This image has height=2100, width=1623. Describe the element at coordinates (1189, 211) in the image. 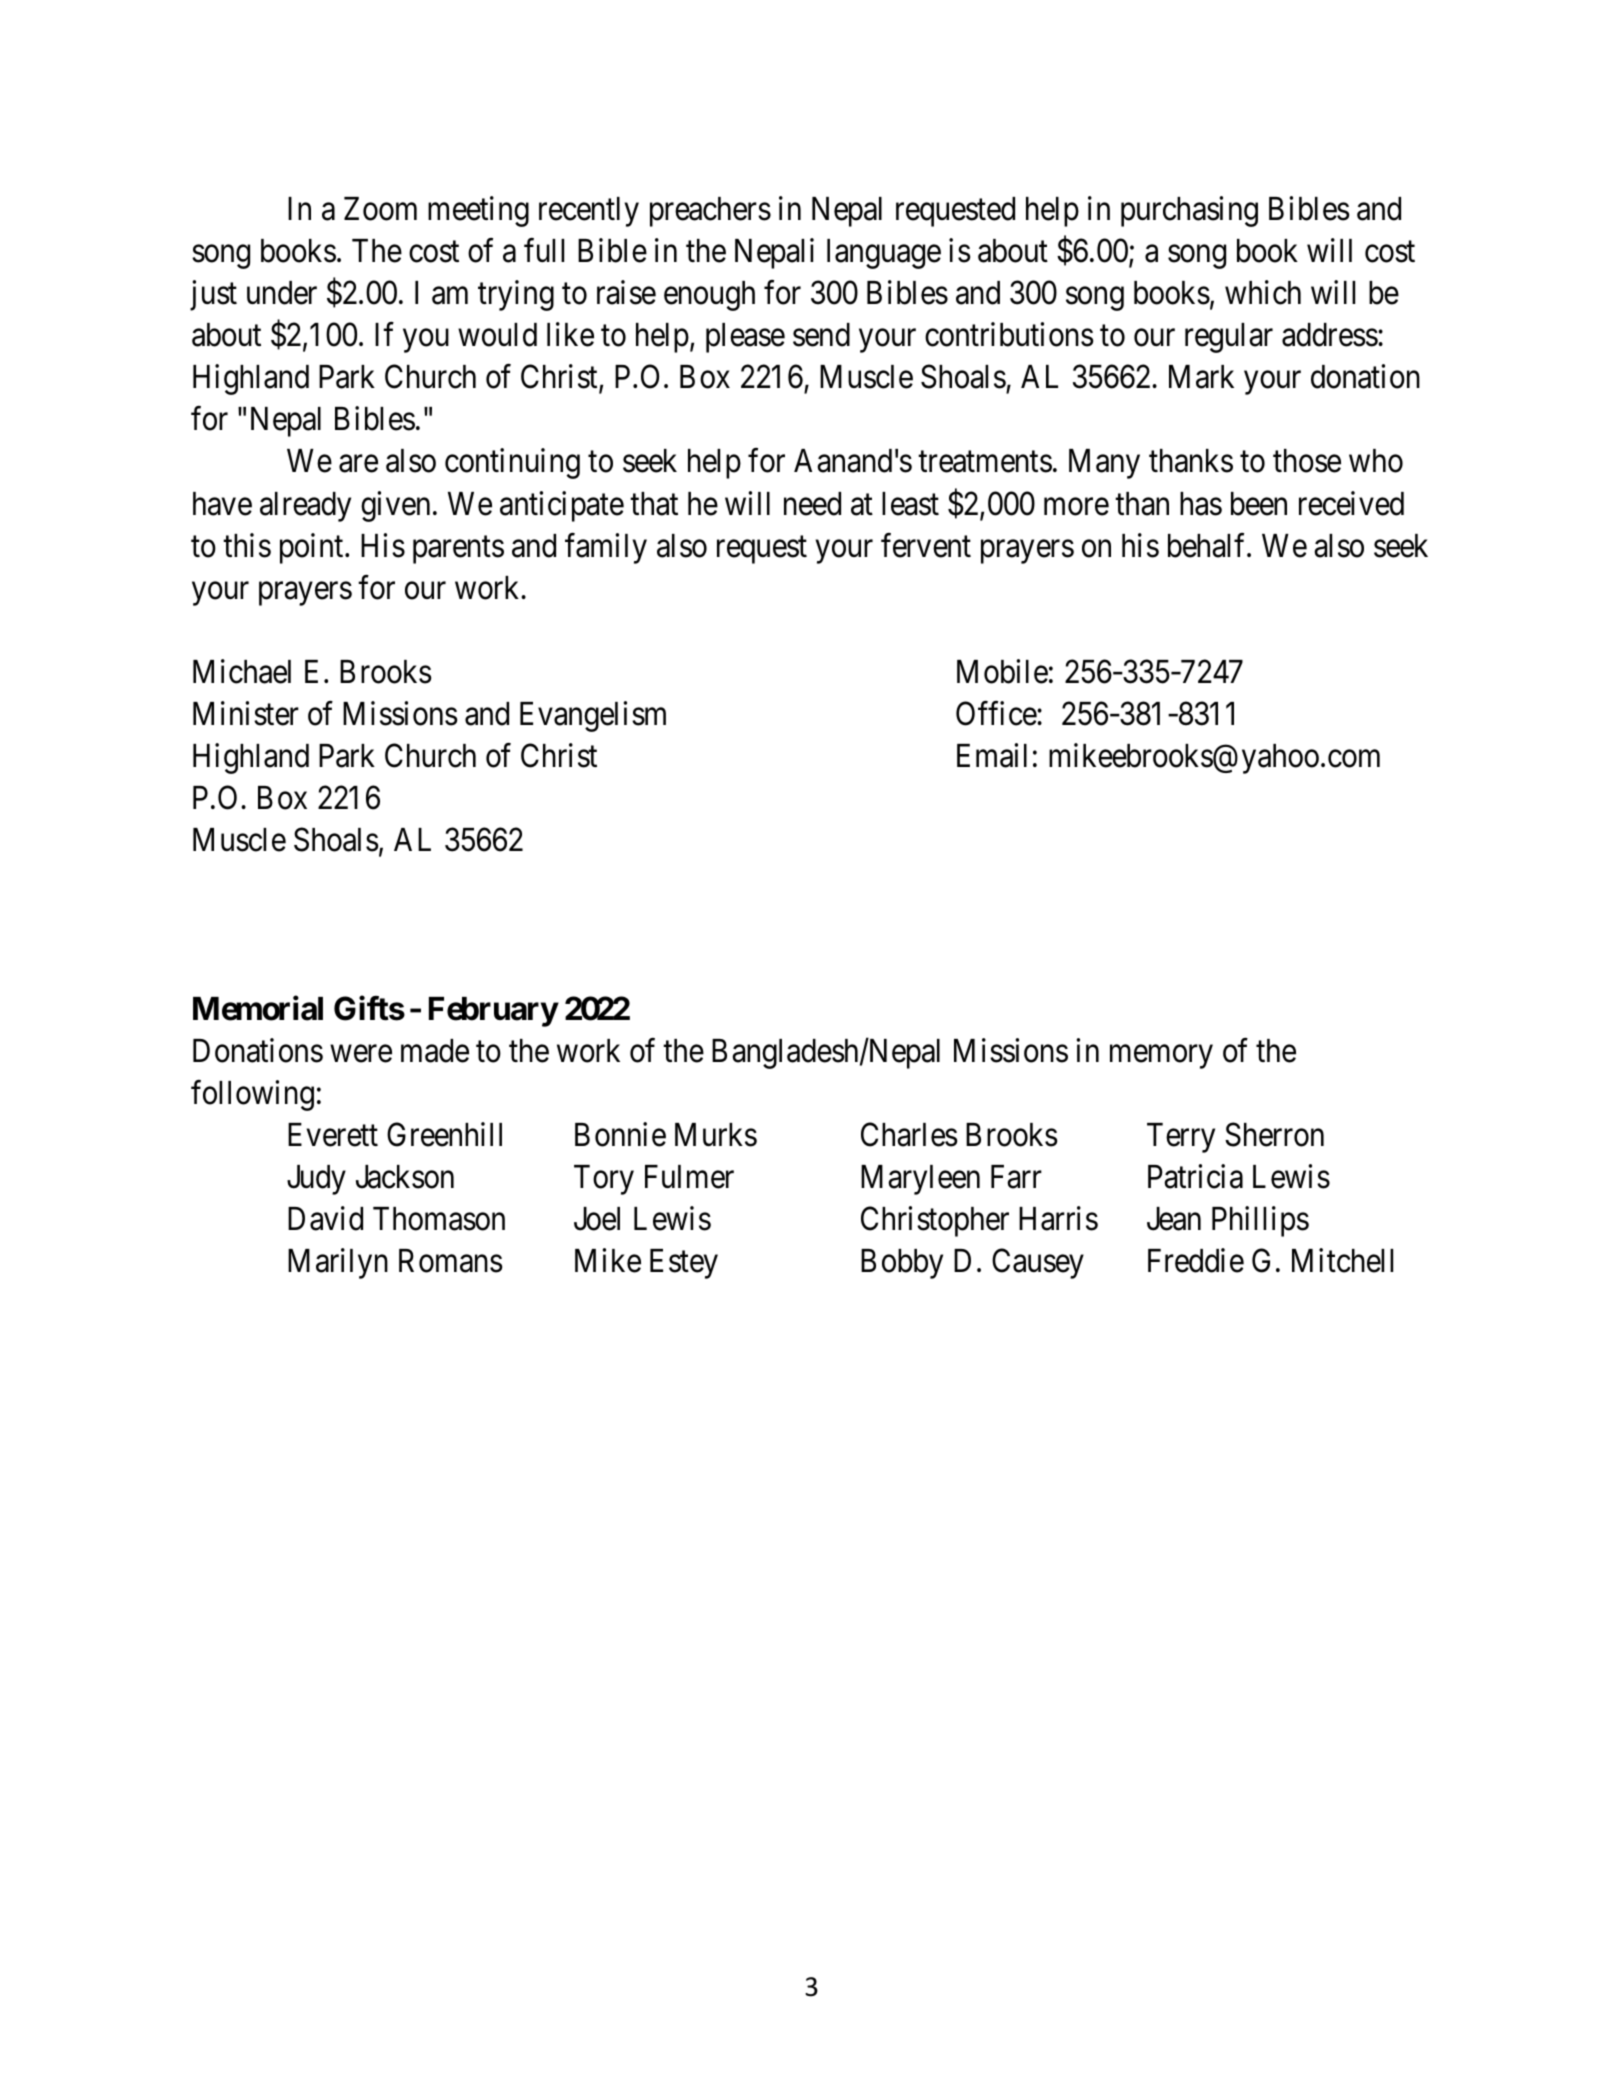

I see `purchasing` at that location.
